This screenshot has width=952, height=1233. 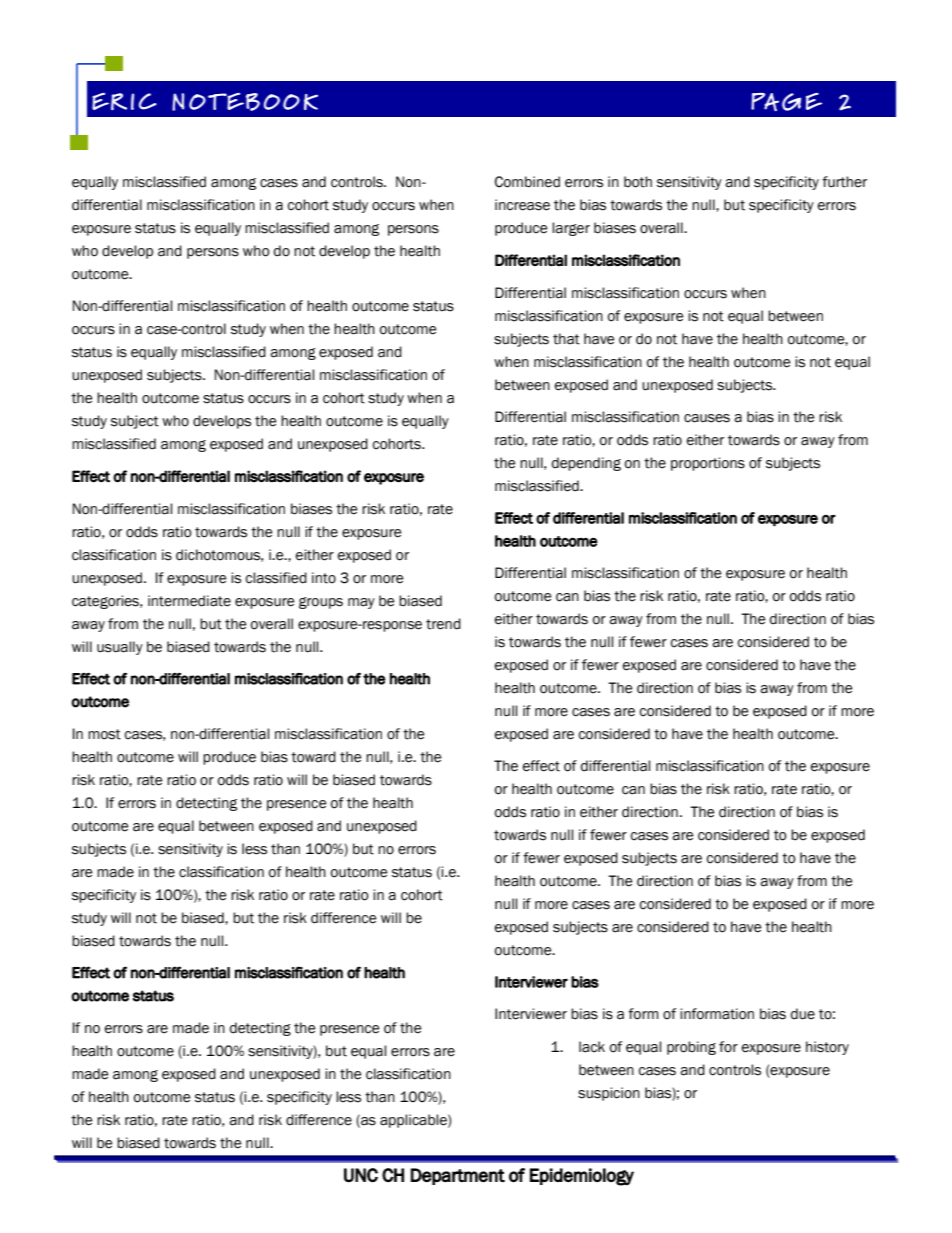 I want to click on increase, so click(x=522, y=205).
